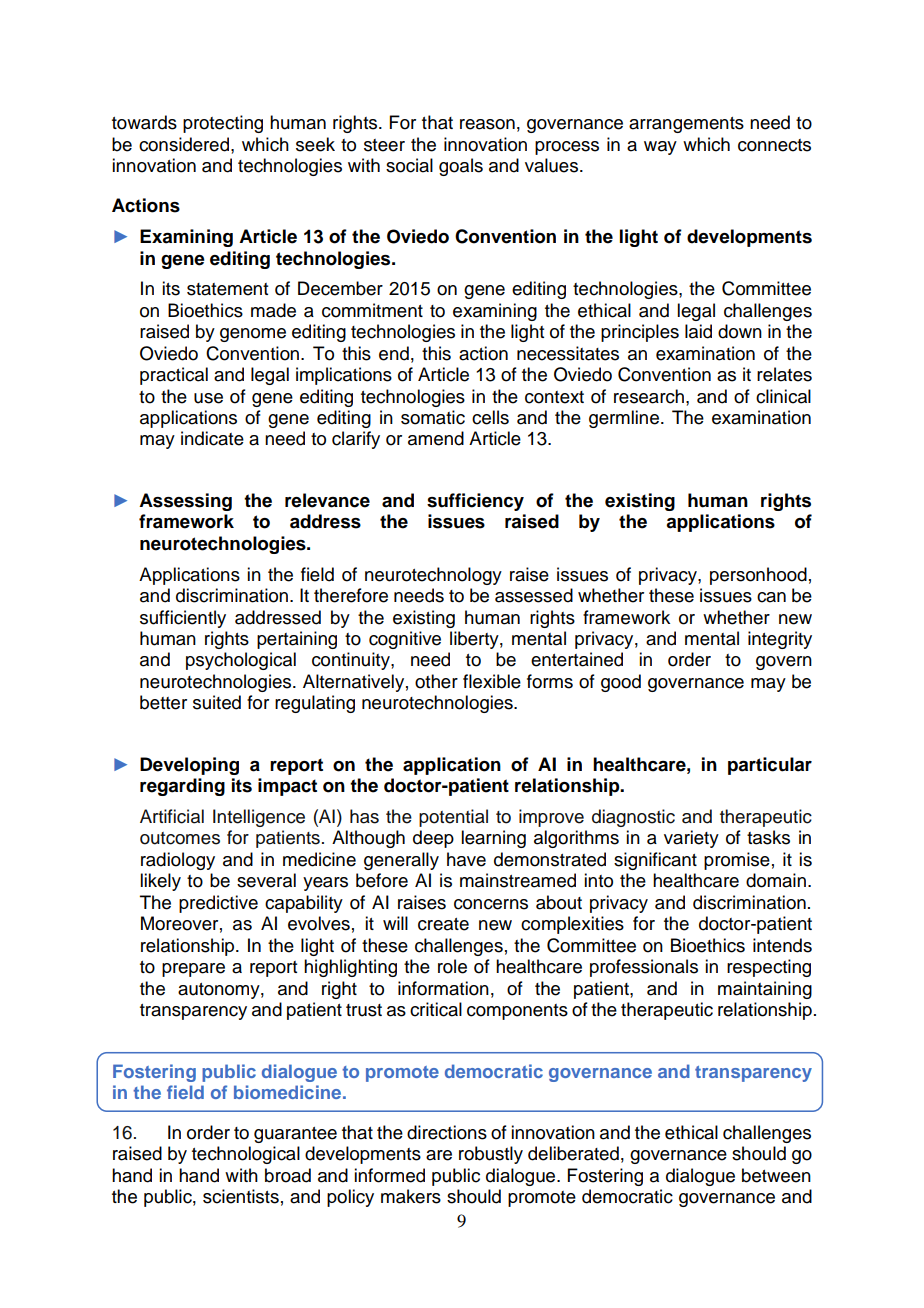 The height and width of the screenshot is (1308, 924). I want to click on Developing, so click(189, 766).
